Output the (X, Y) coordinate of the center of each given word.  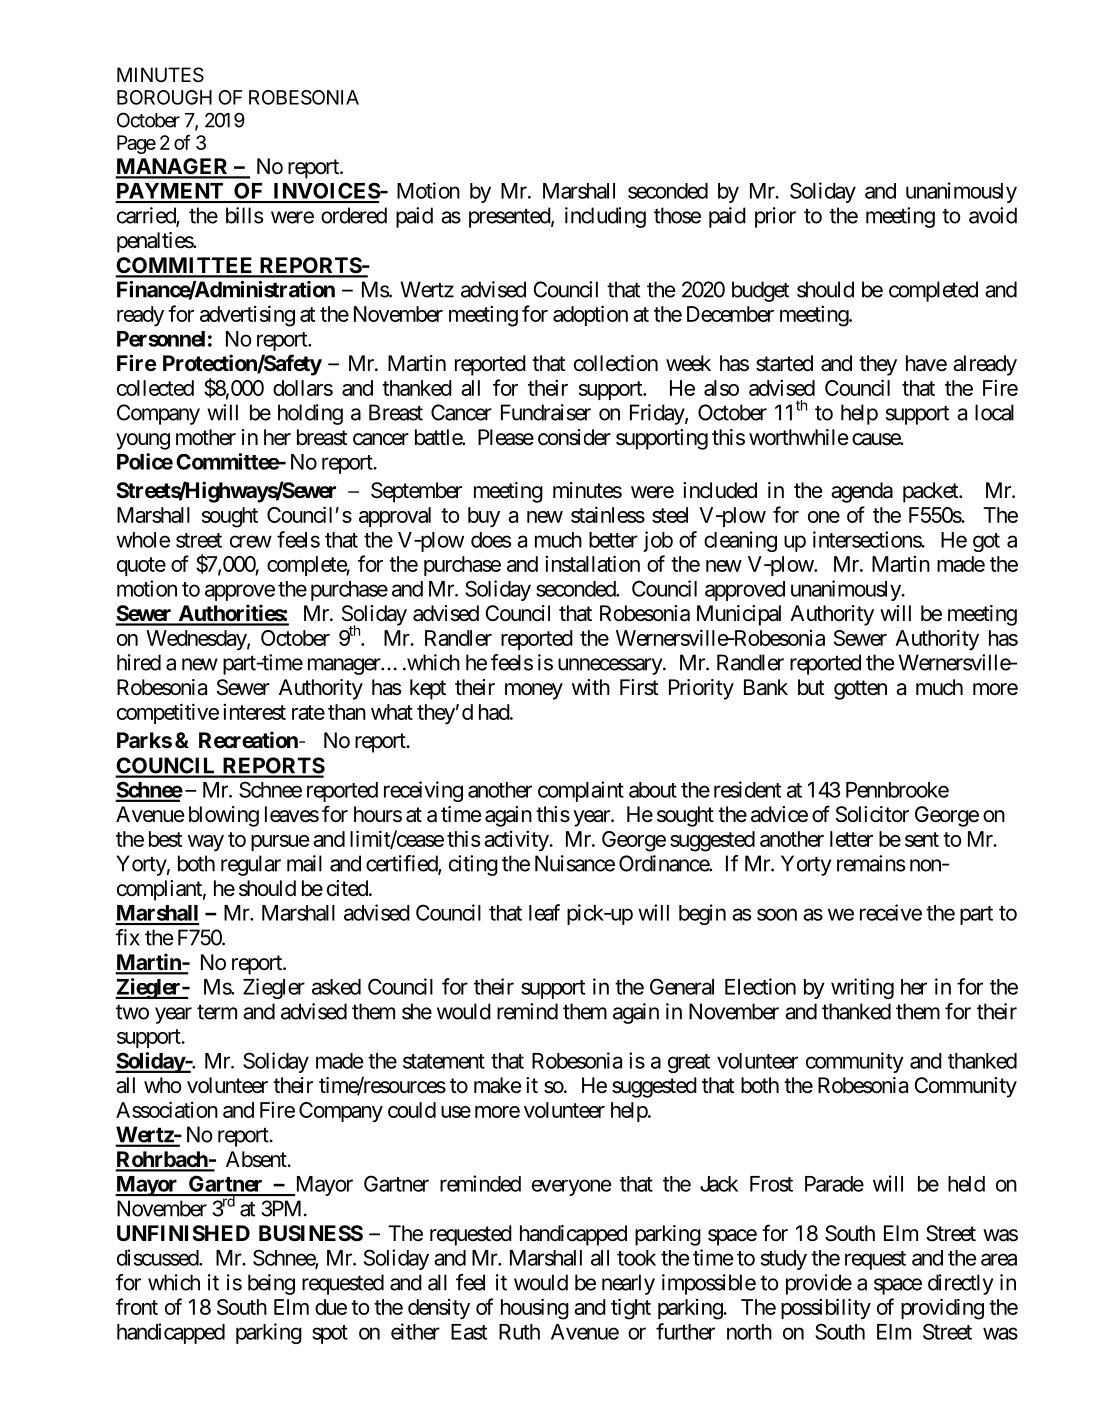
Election (760, 986)
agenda (862, 492)
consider (574, 437)
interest (254, 711)
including (605, 217)
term (217, 1012)
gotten (860, 690)
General (682, 986)
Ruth (519, 1332)
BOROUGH (164, 97)
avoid (993, 215)
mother (206, 437)
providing (942, 1309)
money (534, 691)
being (271, 1284)
